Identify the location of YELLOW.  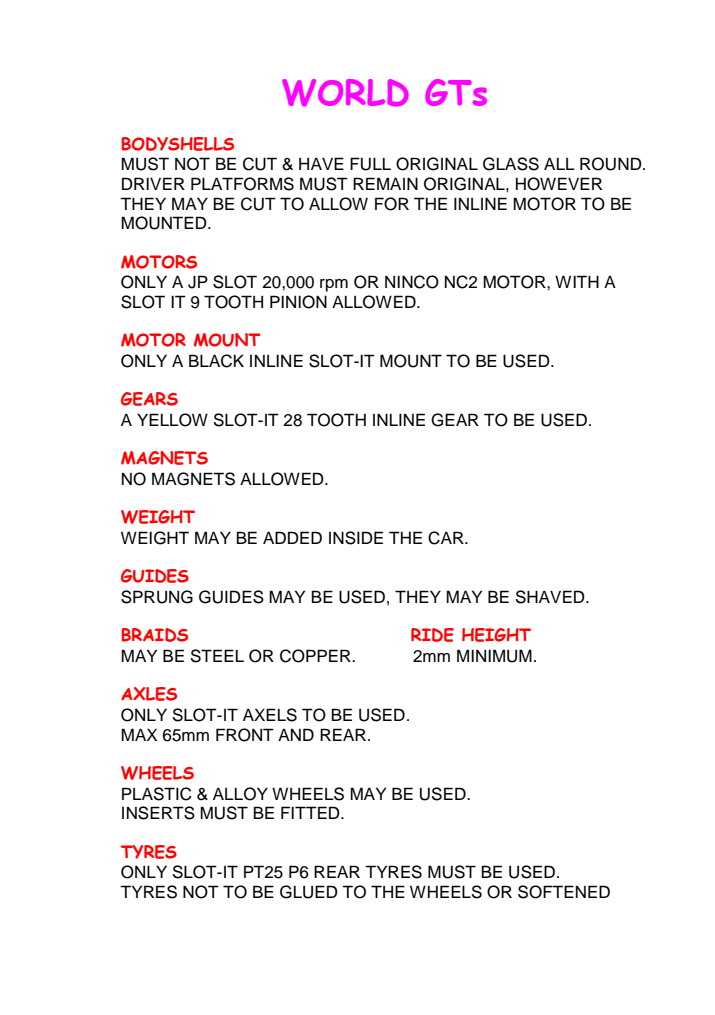
(172, 420).
